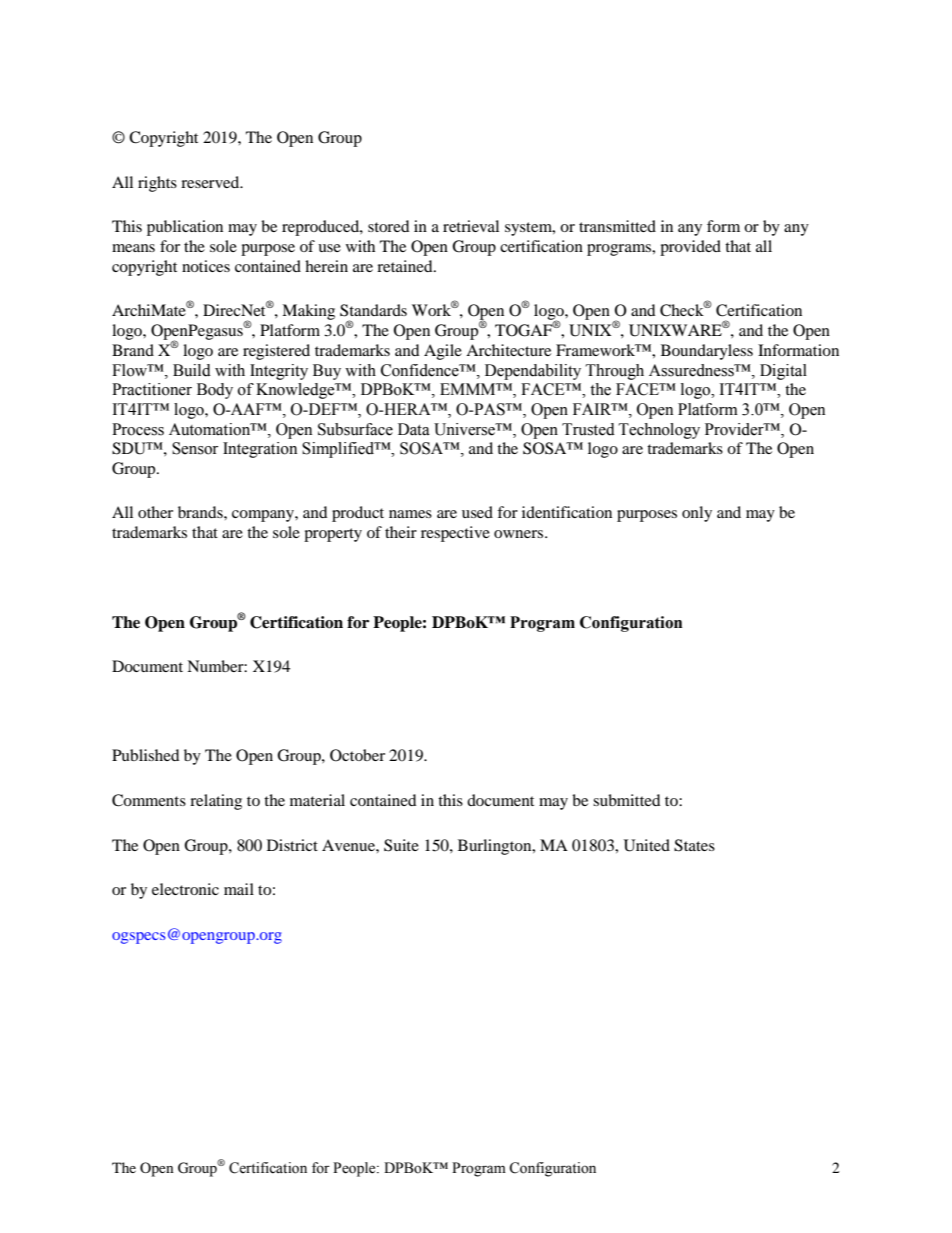 The height and width of the screenshot is (1233, 952). I want to click on Agile, so click(443, 352).
